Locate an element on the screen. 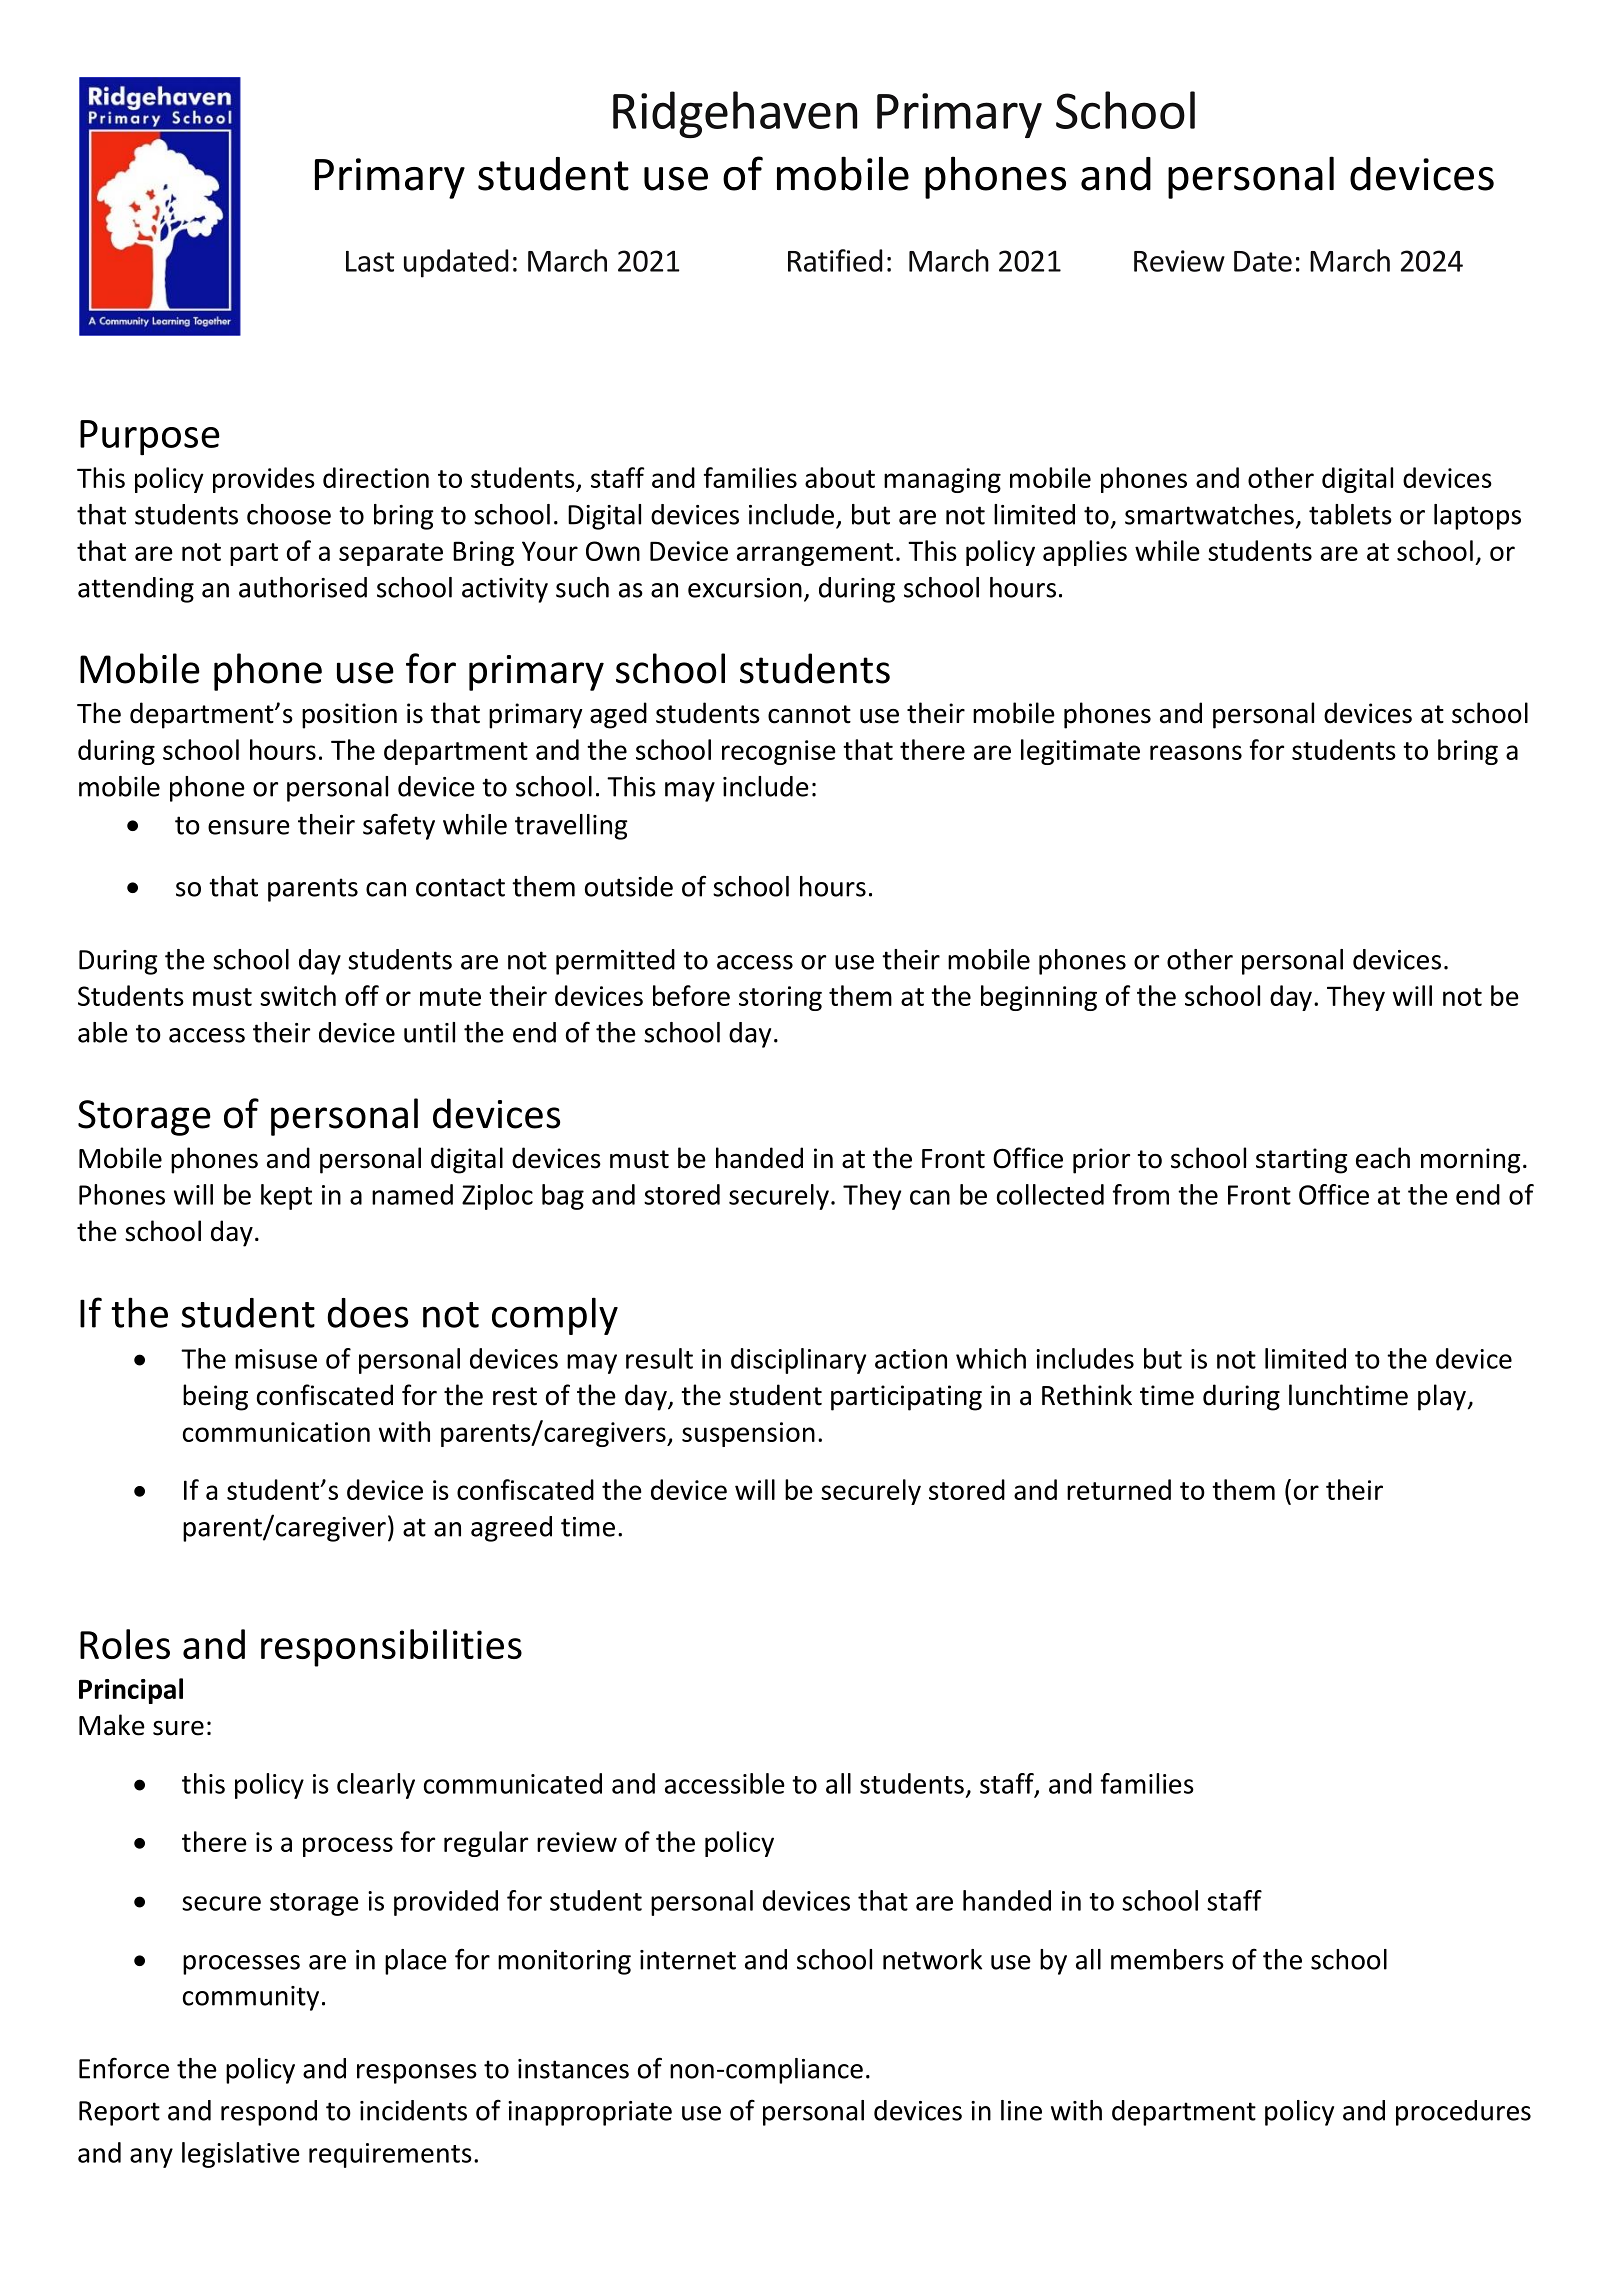 The width and height of the screenshot is (1617, 2287). inappropriate is located at coordinates (590, 2113).
